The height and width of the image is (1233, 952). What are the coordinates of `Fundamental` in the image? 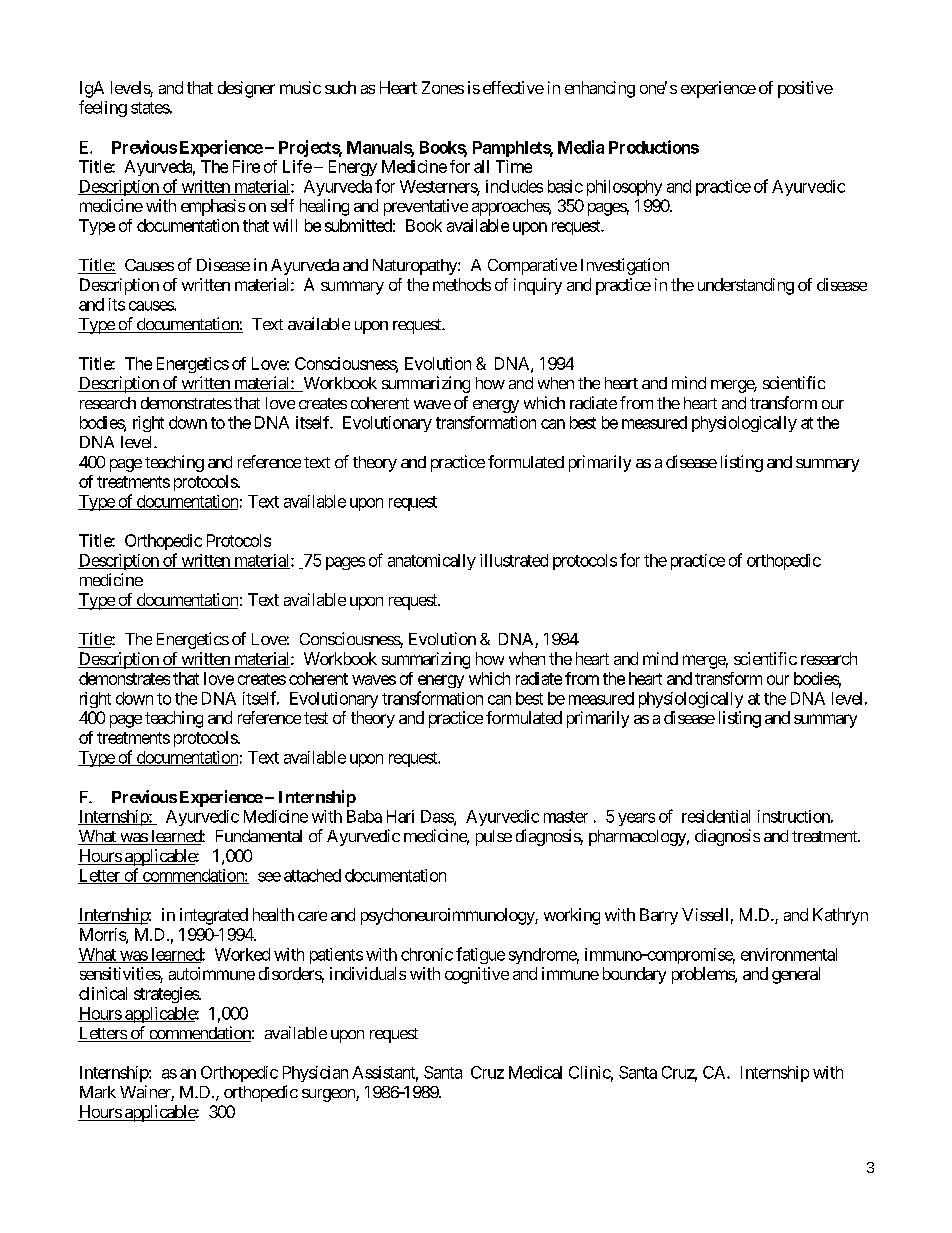 It's located at (259, 836).
